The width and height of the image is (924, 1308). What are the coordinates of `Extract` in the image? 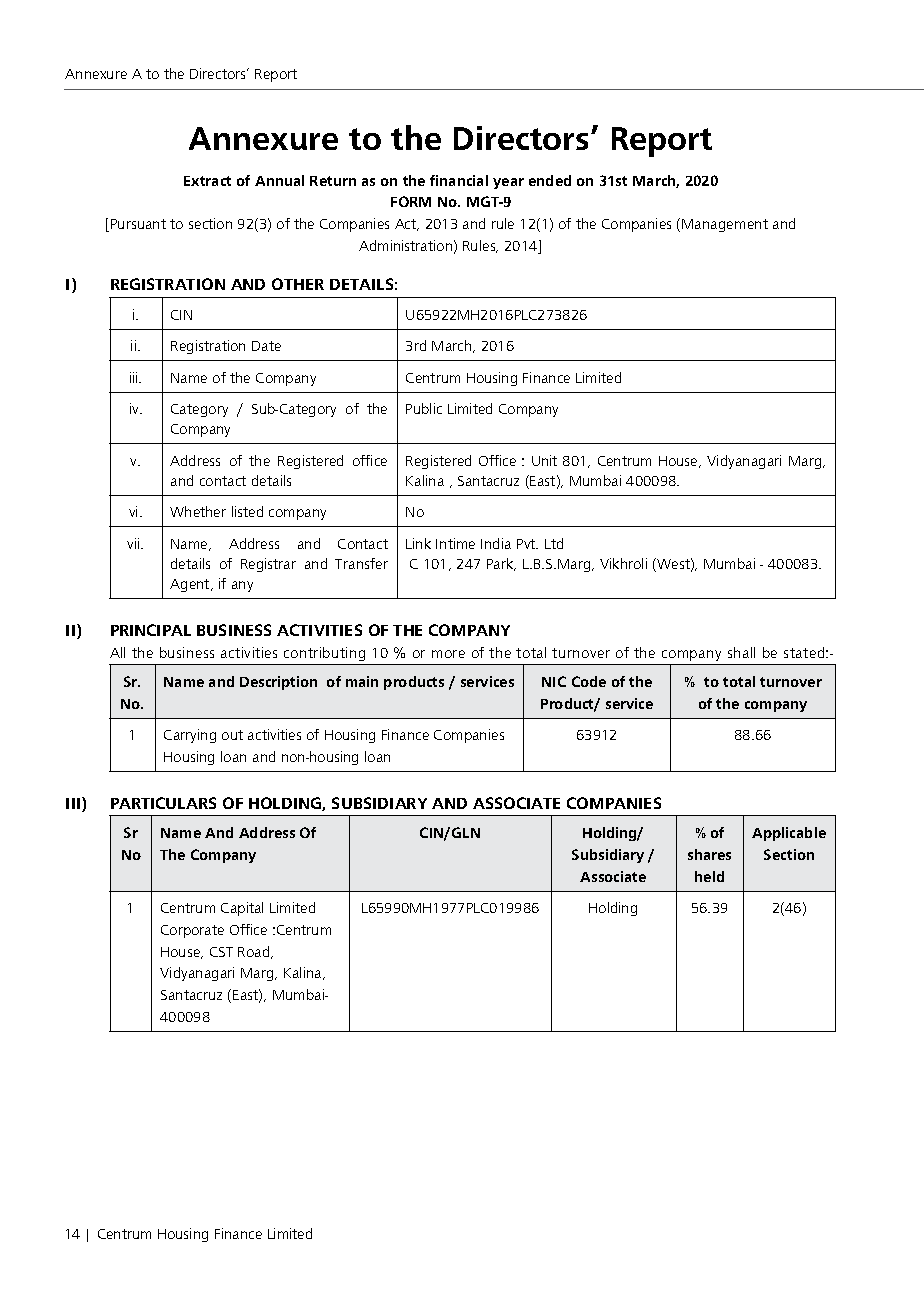 It's located at (207, 181).
